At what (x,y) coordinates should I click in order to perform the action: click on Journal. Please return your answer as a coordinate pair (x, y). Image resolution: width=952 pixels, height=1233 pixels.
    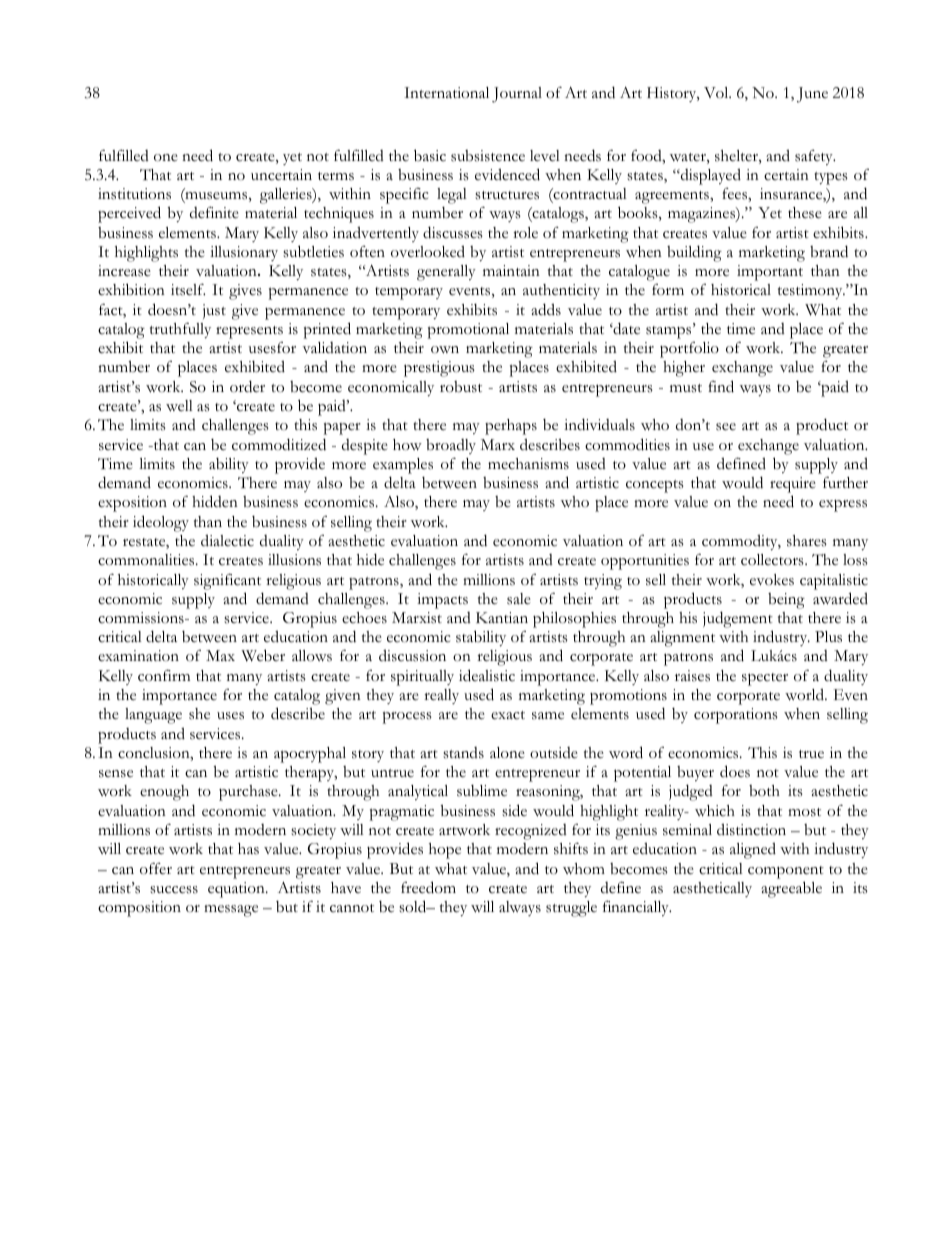
    Looking at the image, I should click on (517, 95).
